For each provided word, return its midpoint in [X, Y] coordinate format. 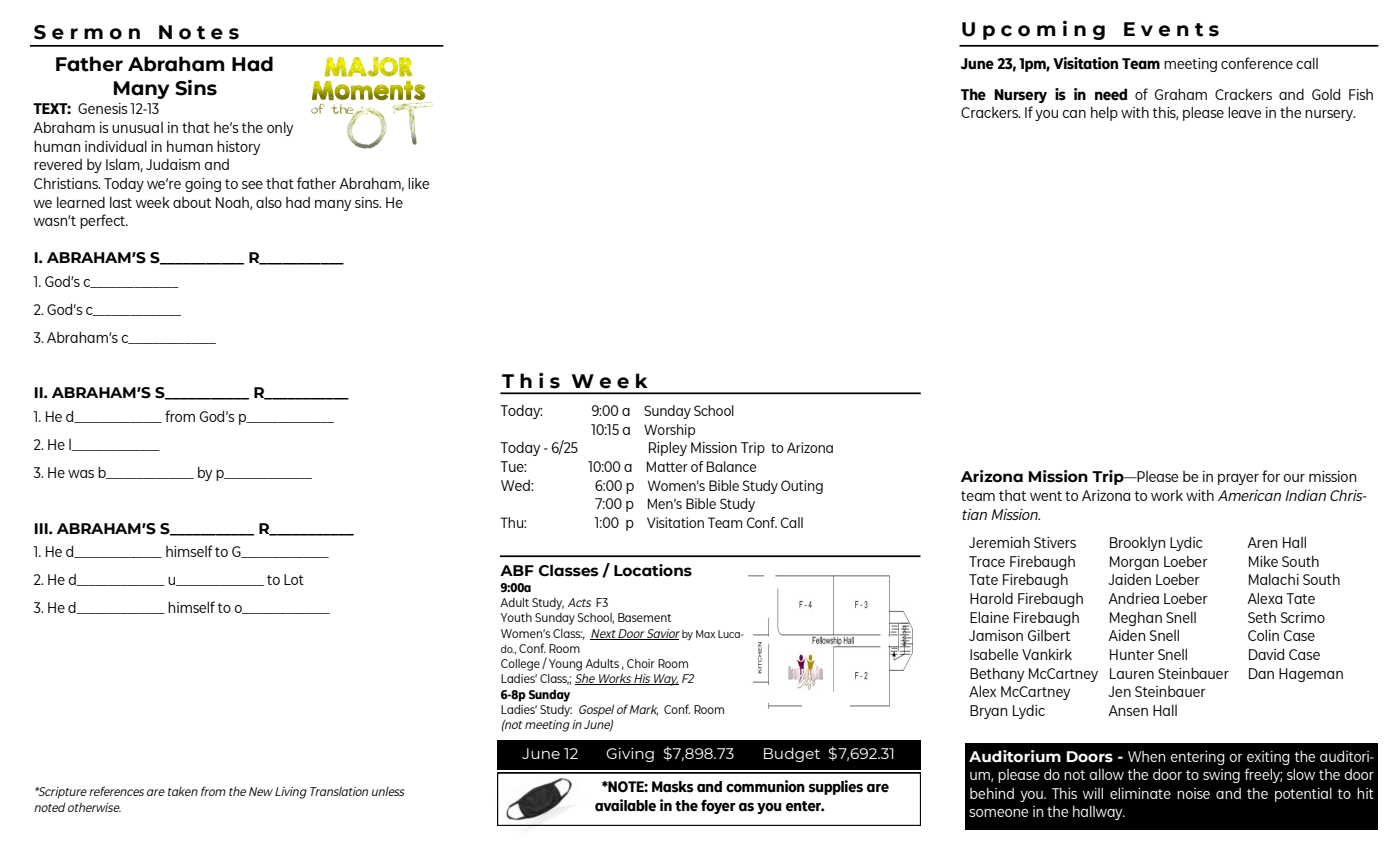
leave [1244, 112]
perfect [104, 221]
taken [183, 791]
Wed [516, 485]
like [418, 183]
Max [705, 634]
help [1104, 114]
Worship [669, 431]
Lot [294, 579]
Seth [1262, 617]
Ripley [668, 448]
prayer [1238, 479]
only [280, 129]
